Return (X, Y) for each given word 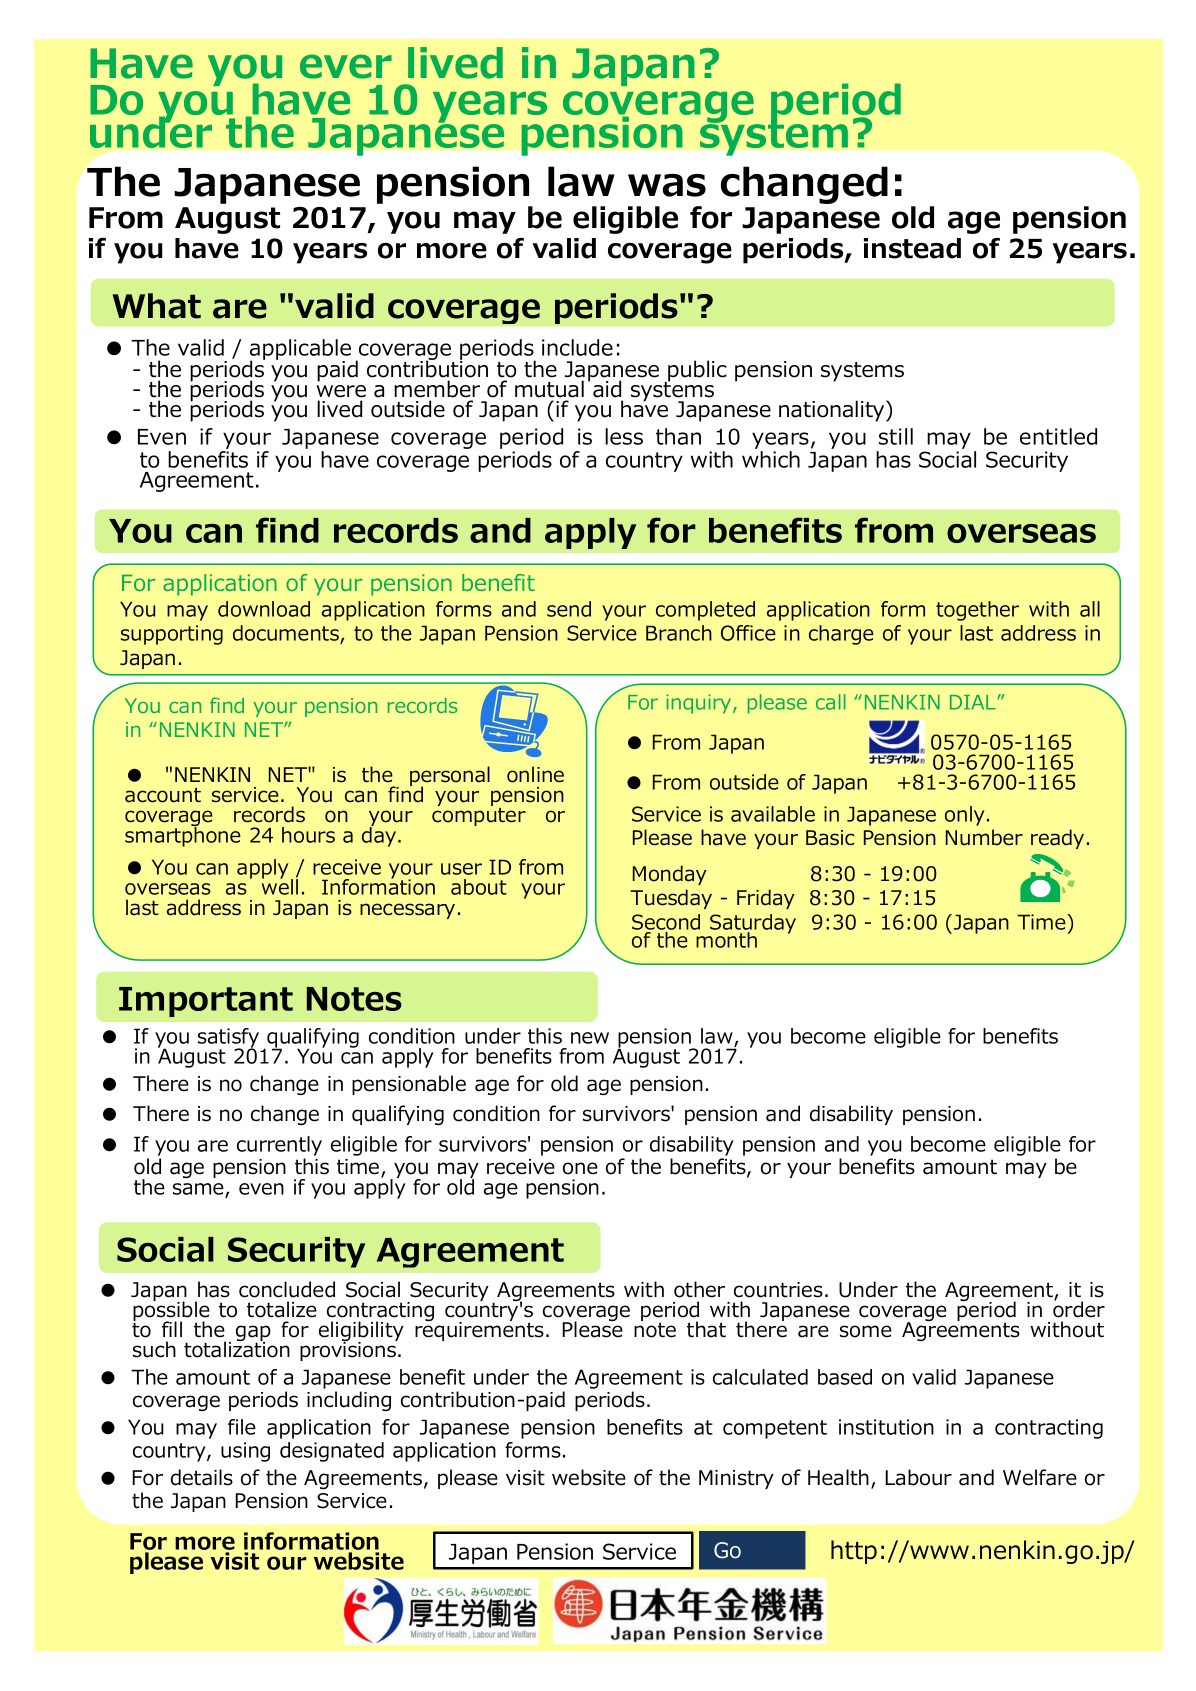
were (341, 391)
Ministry (736, 1479)
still (896, 436)
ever (346, 66)
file (242, 1427)
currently (279, 1146)
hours (308, 835)
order (1079, 1308)
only (964, 816)
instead (912, 248)
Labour (919, 1477)
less (624, 436)
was (667, 185)
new (590, 1038)
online (535, 774)
